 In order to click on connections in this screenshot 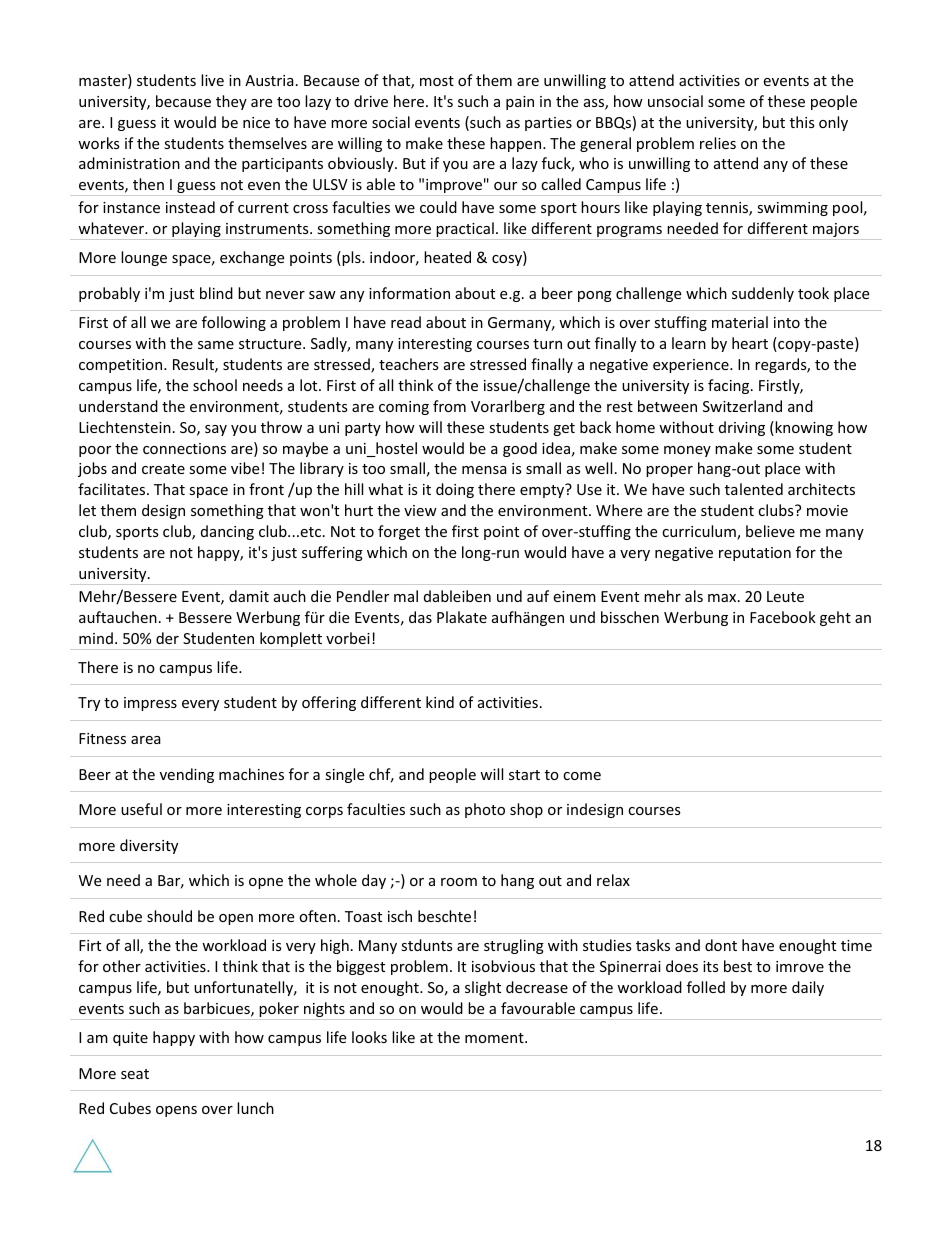, I will do `click(184, 448)`.
